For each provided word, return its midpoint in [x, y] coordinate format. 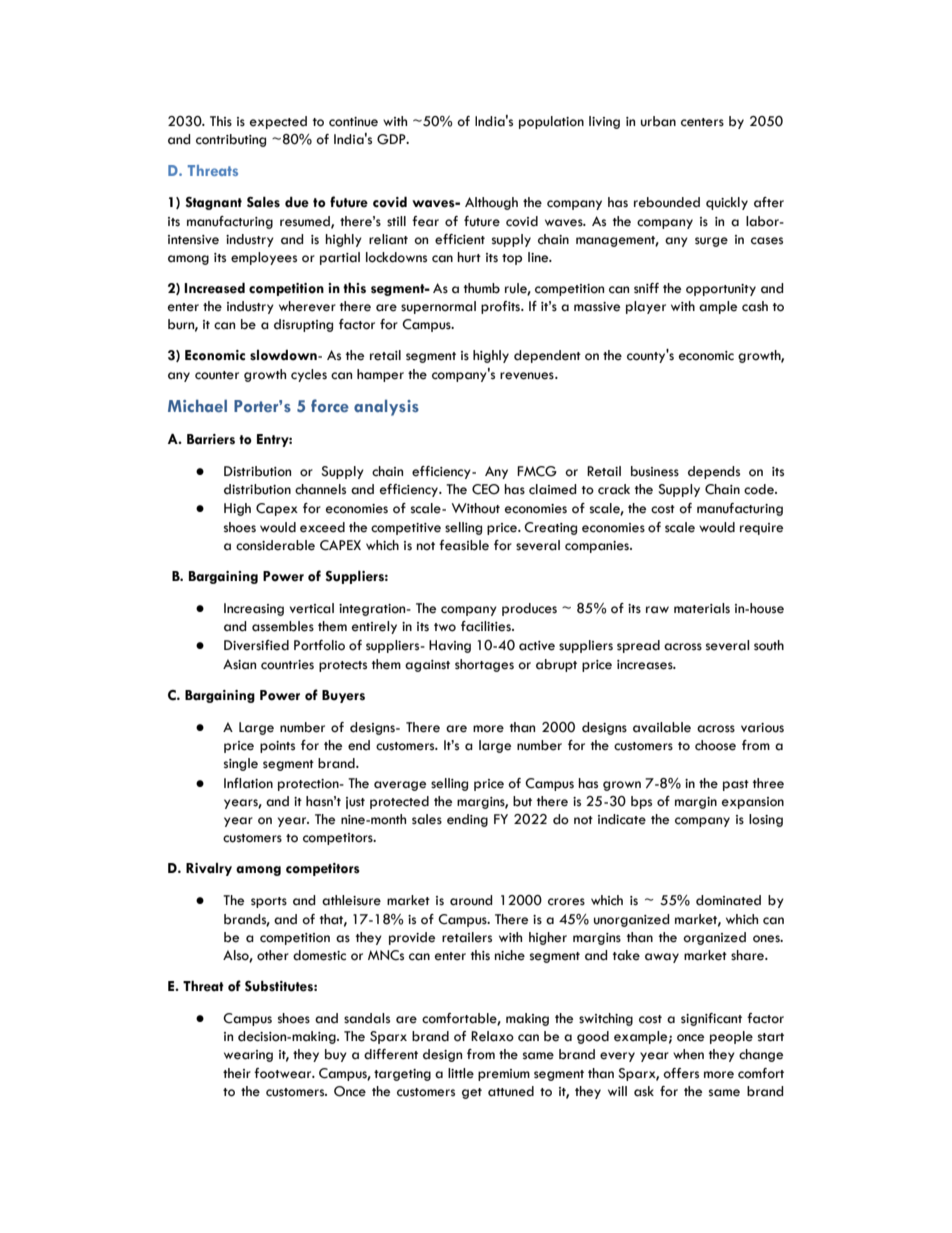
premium [504, 1075]
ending [467, 820]
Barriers [211, 439]
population [551, 122]
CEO [486, 489]
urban [658, 121]
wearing [248, 1056]
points [277, 747]
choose [715, 745]
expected [278, 122]
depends [714, 472]
